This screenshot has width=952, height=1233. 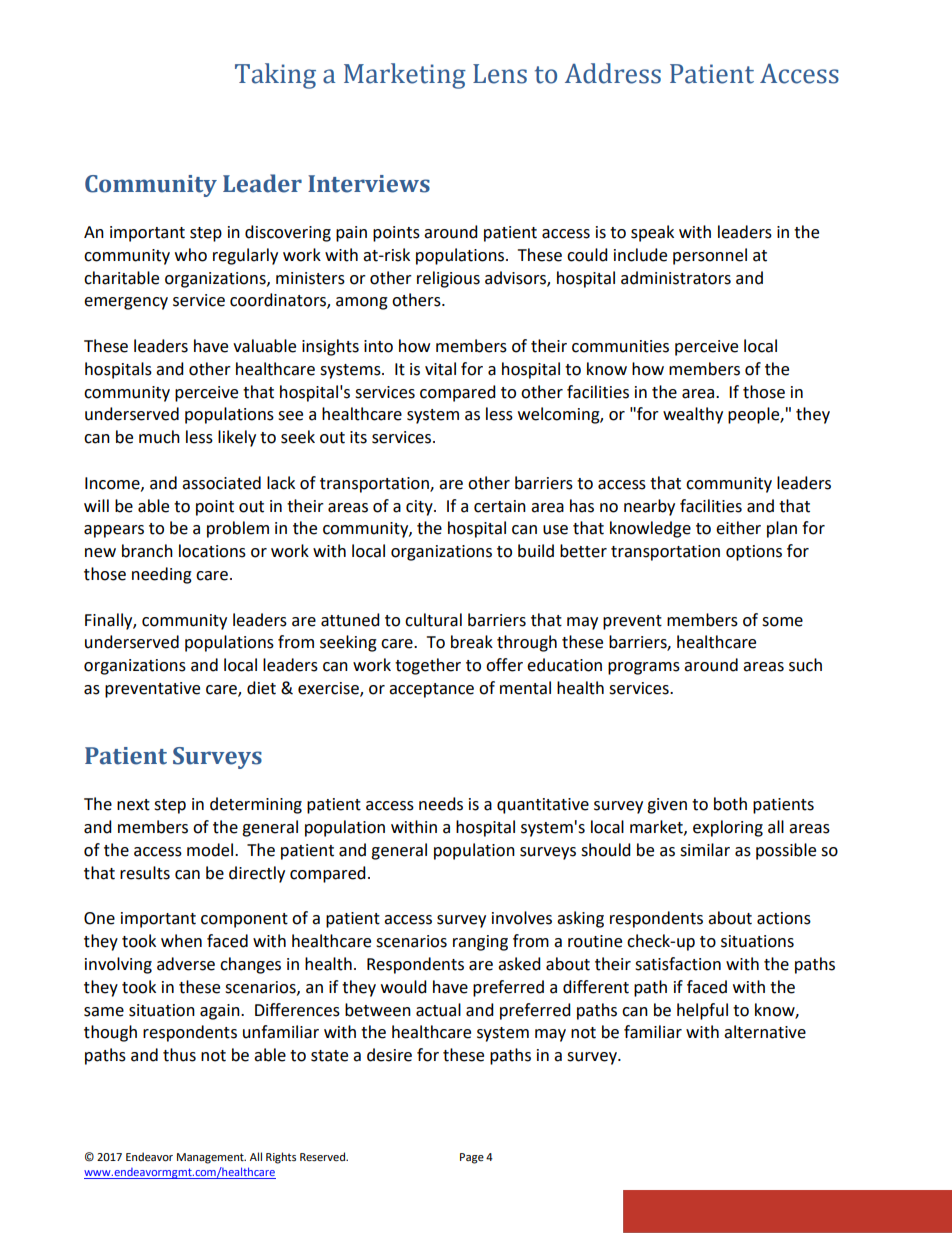 What do you see at coordinates (428, 666) in the screenshot?
I see `together` at bounding box center [428, 666].
